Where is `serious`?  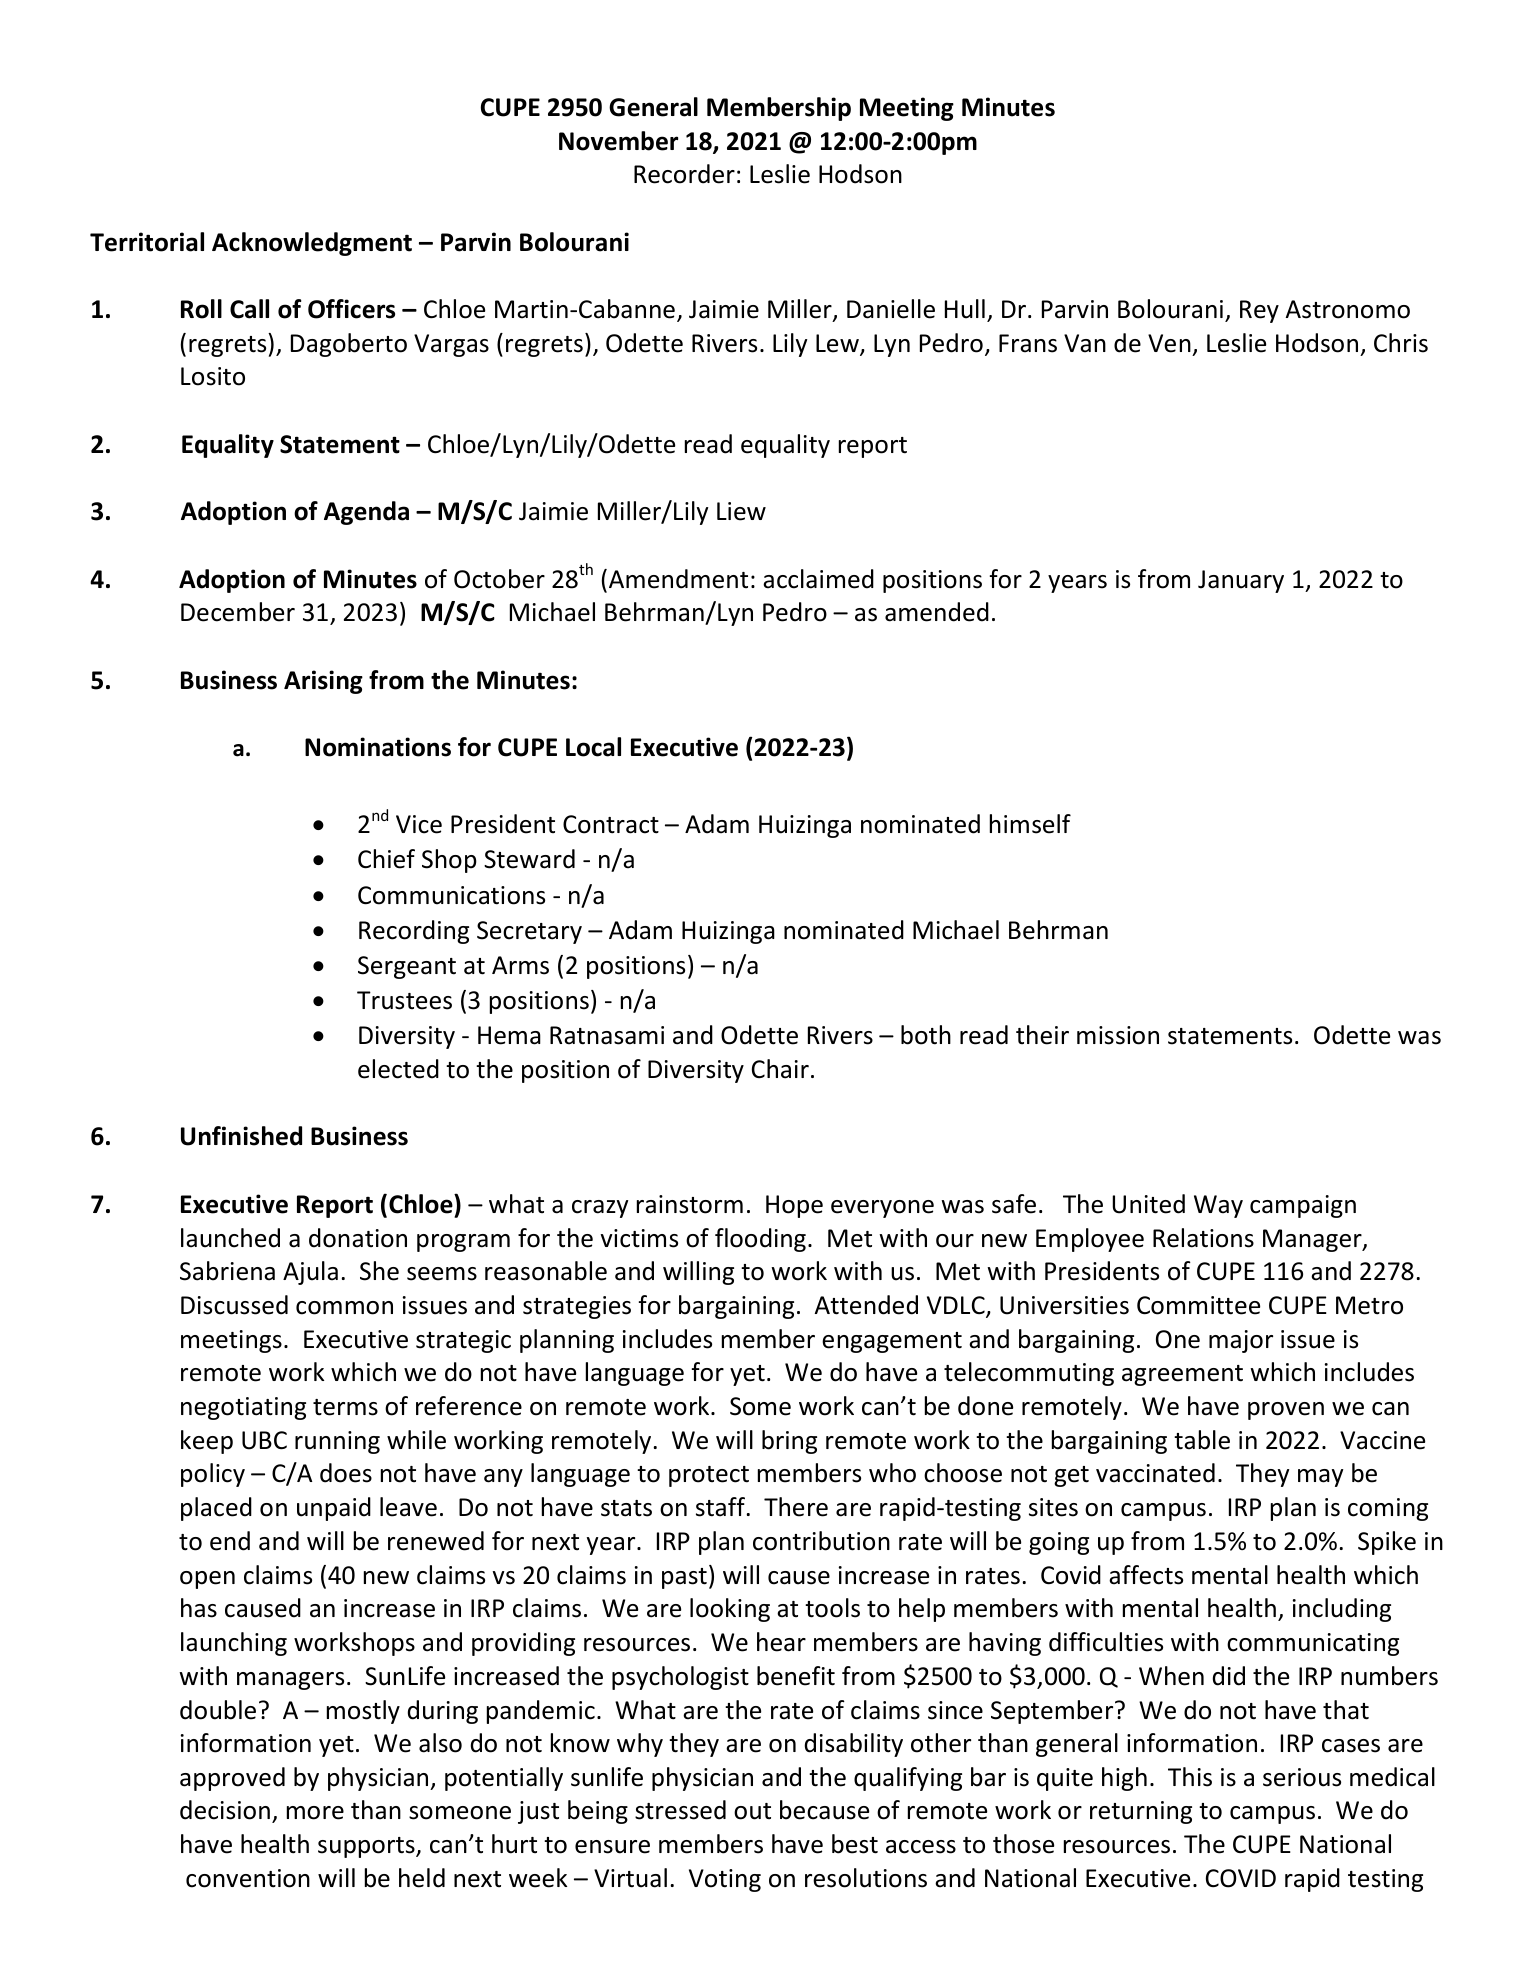 serious is located at coordinates (1302, 1777).
